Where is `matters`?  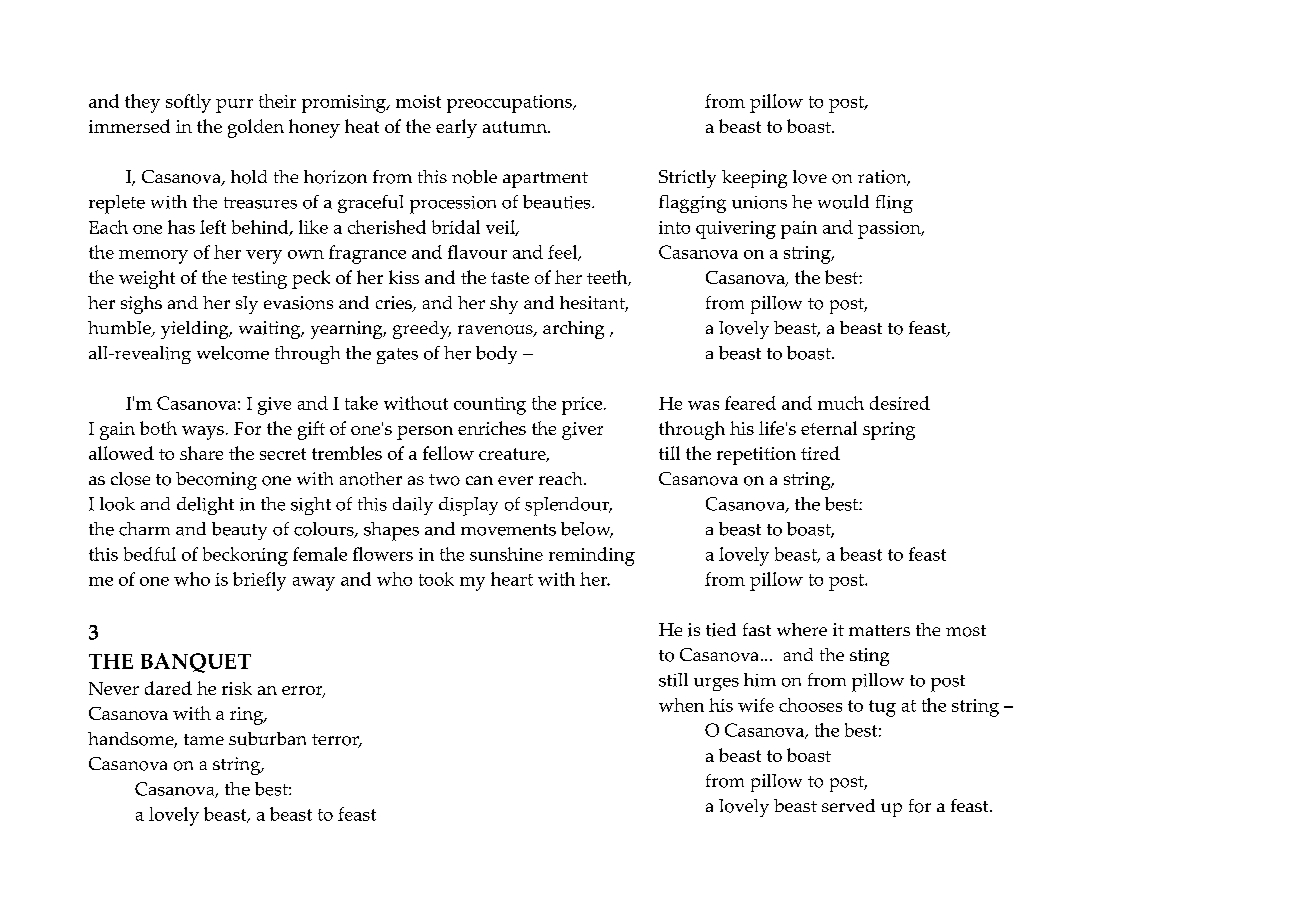 matters is located at coordinates (879, 630).
